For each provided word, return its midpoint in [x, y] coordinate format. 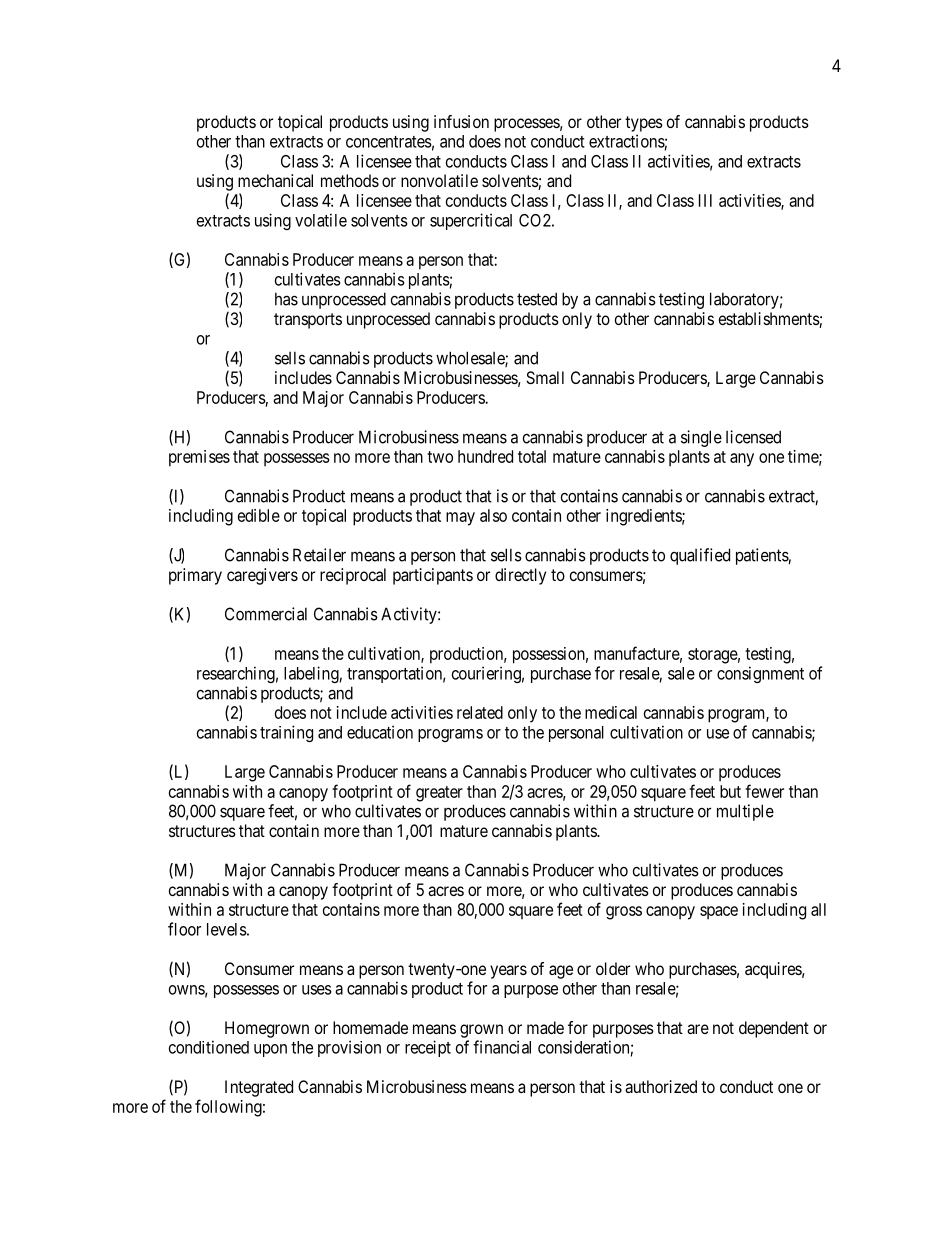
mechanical [275, 180]
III [705, 200]
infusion [461, 121]
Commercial [266, 614]
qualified [700, 556]
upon [270, 1050]
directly [520, 576]
